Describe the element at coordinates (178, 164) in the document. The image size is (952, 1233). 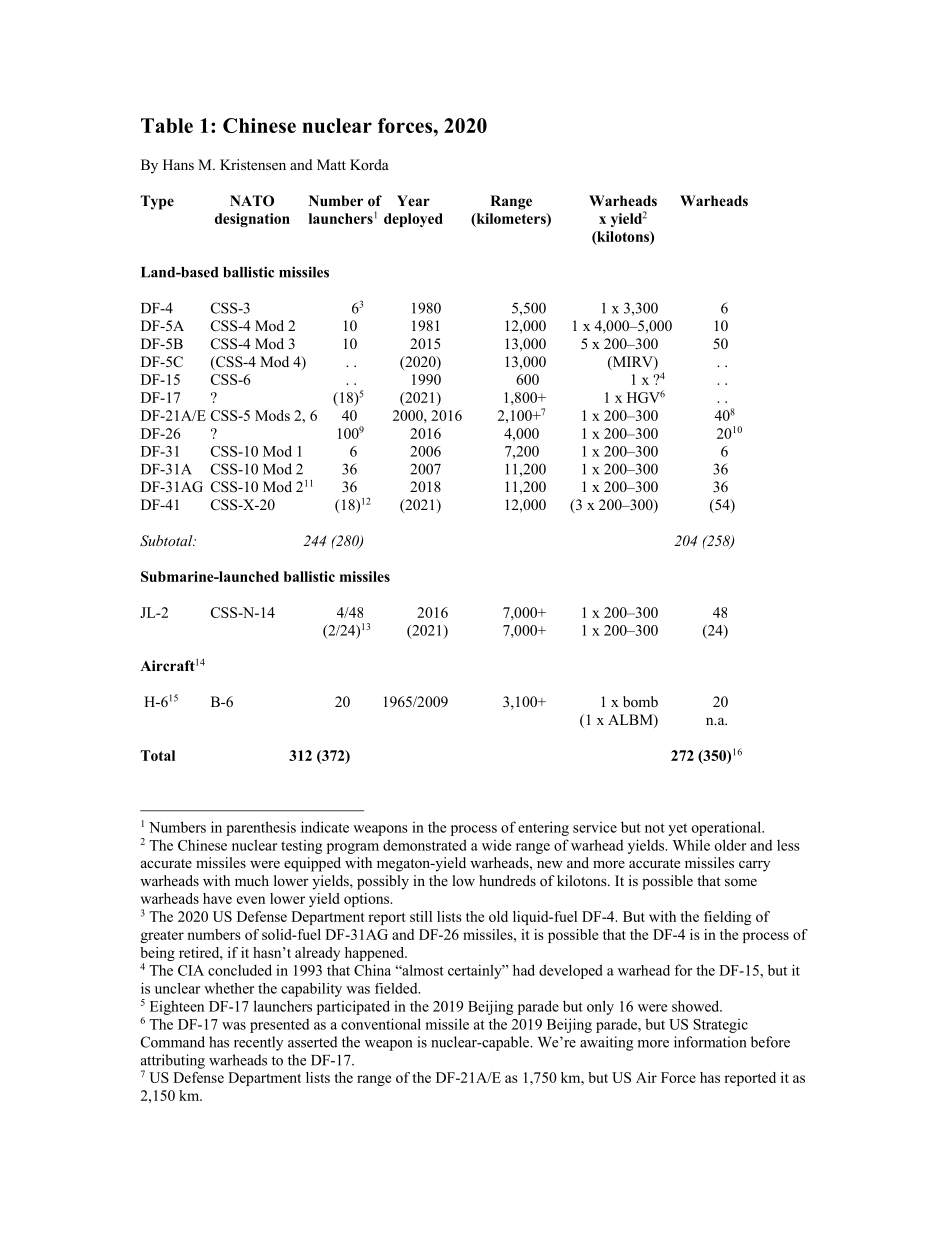
I see `Hans` at that location.
